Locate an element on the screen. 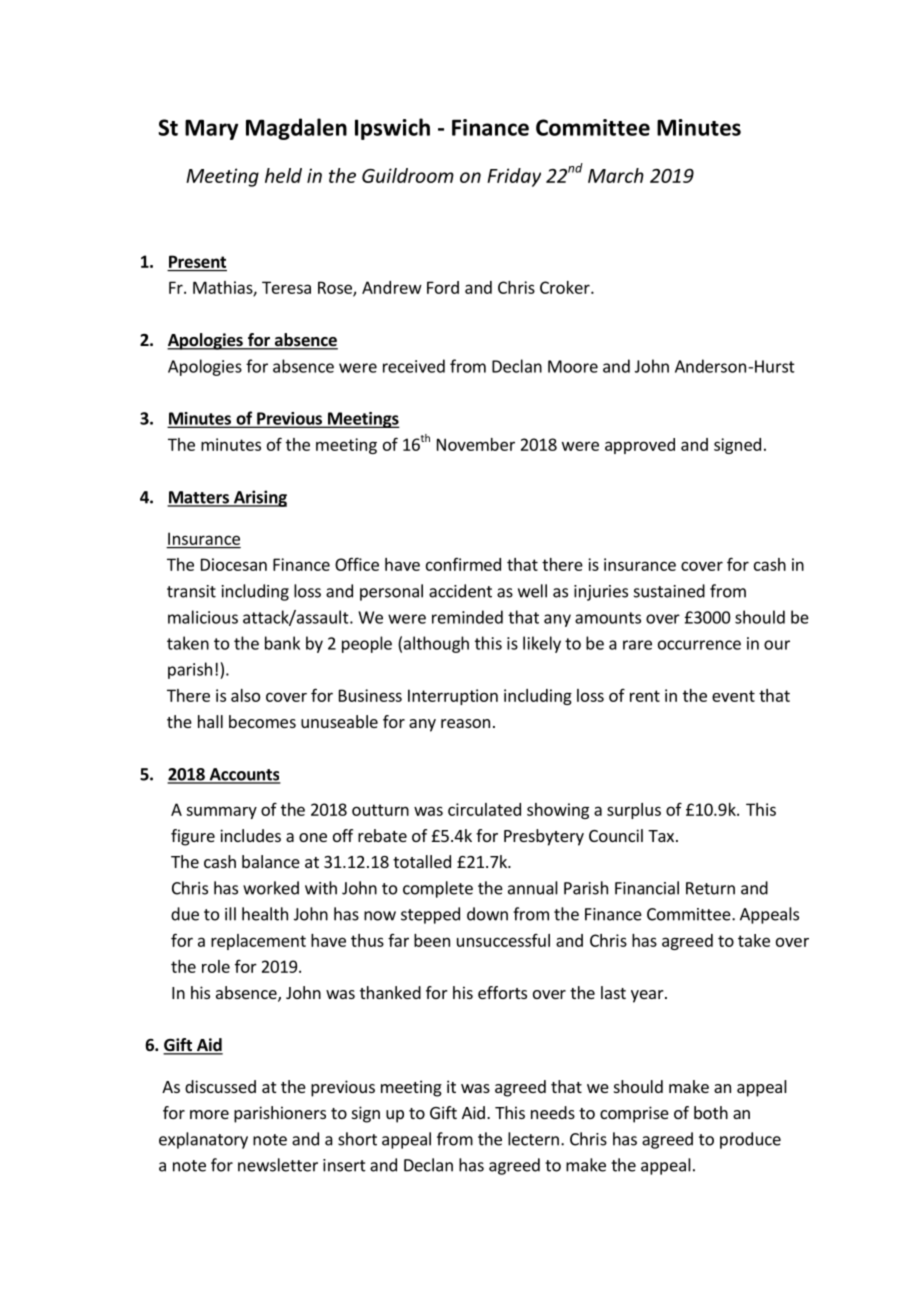 This screenshot has height=1307, width=924. March is located at coordinates (616, 175).
